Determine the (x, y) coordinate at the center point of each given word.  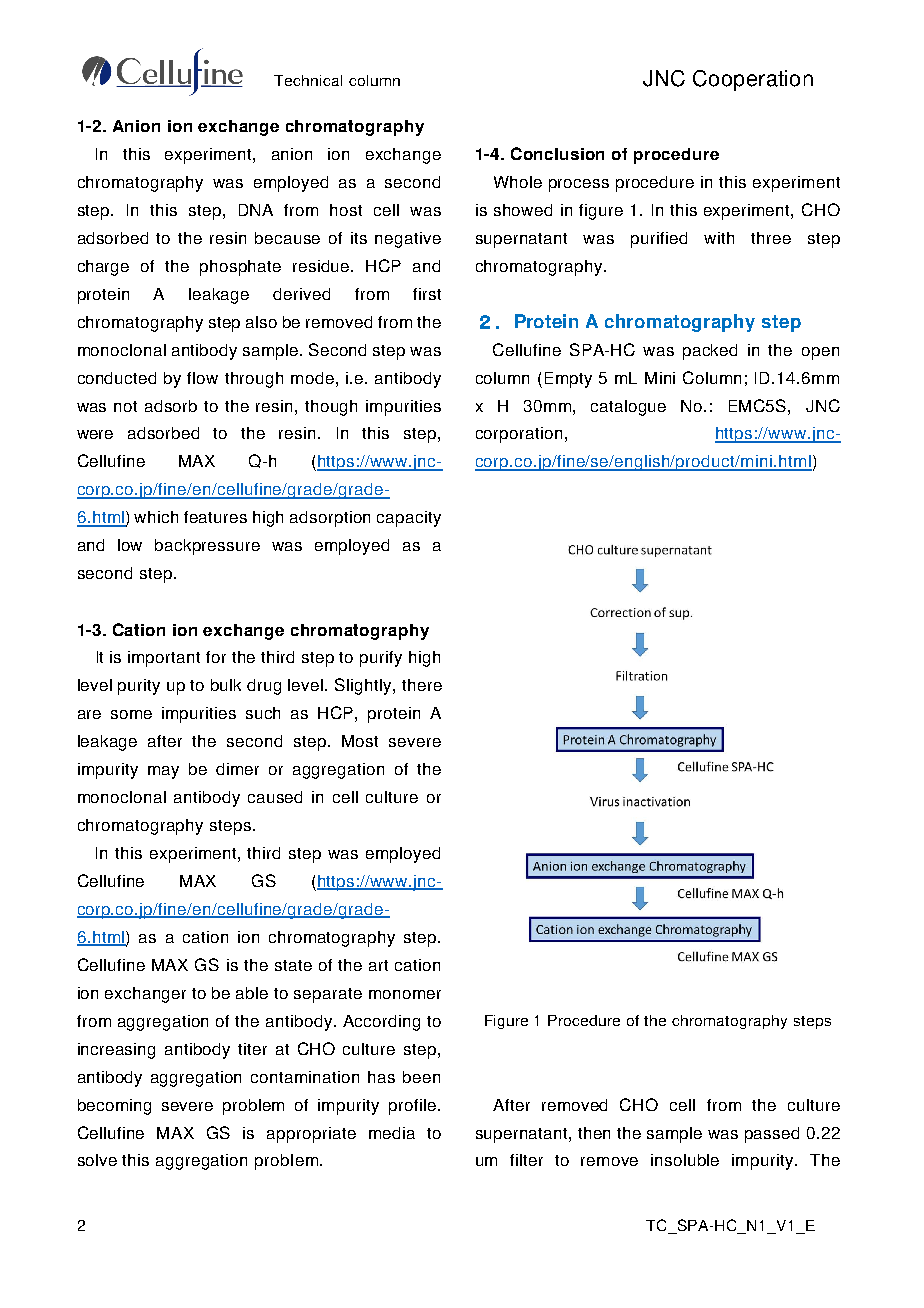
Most (360, 741)
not (125, 406)
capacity (409, 519)
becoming (114, 1107)
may (163, 772)
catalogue (628, 408)
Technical (308, 80)
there (422, 685)
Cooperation (753, 80)
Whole (518, 182)
